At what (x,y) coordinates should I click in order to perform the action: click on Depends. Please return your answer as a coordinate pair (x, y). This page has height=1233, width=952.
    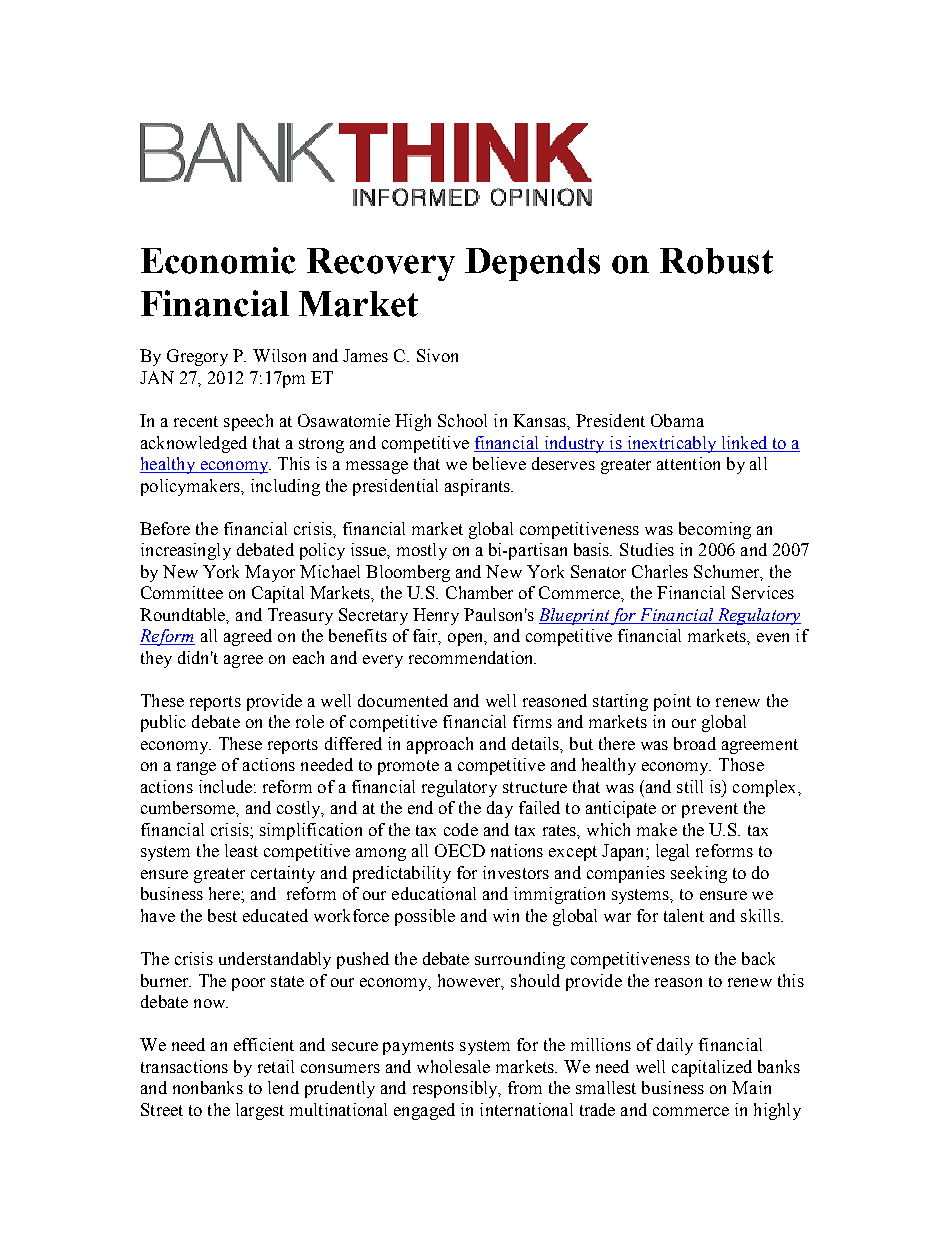
    Looking at the image, I should click on (532, 264).
